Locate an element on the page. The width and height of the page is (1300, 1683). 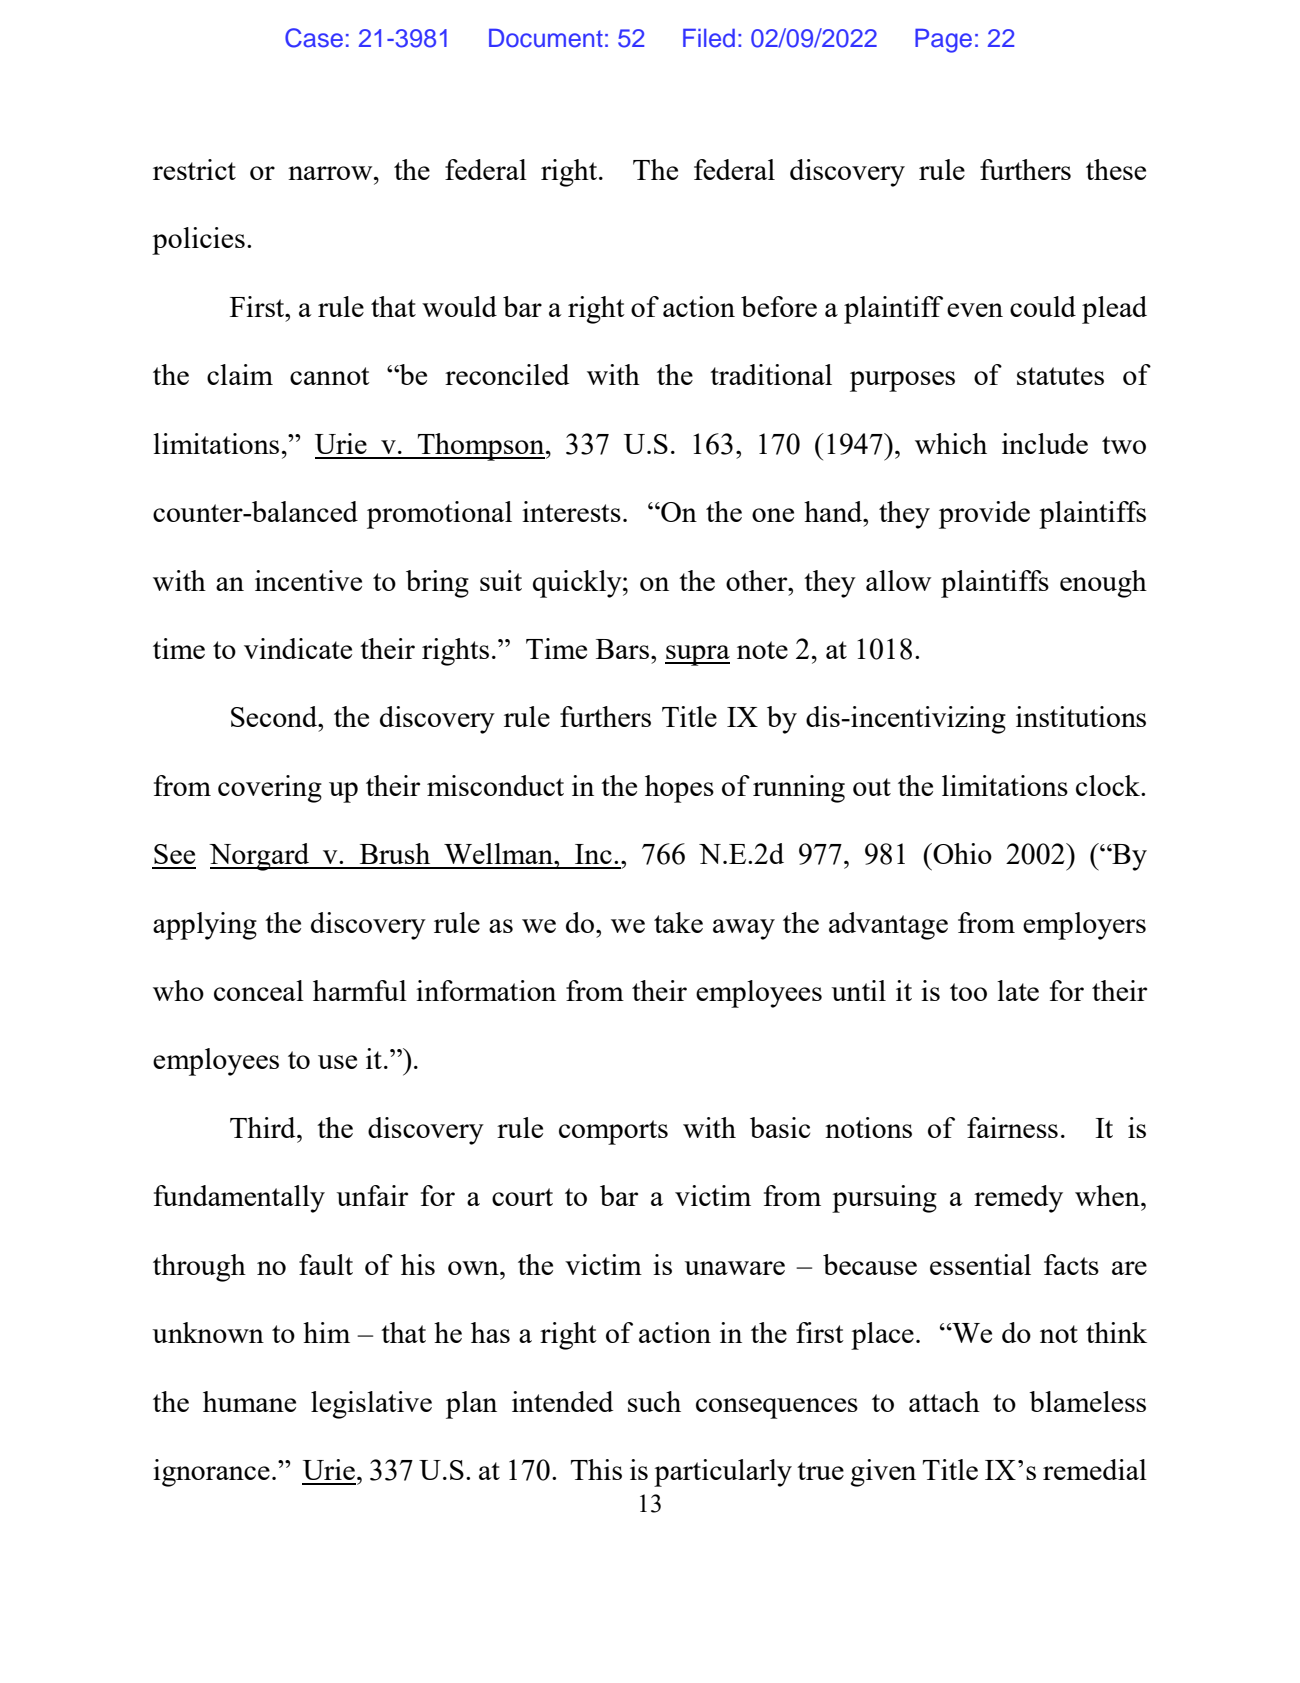
such is located at coordinates (654, 1401).
